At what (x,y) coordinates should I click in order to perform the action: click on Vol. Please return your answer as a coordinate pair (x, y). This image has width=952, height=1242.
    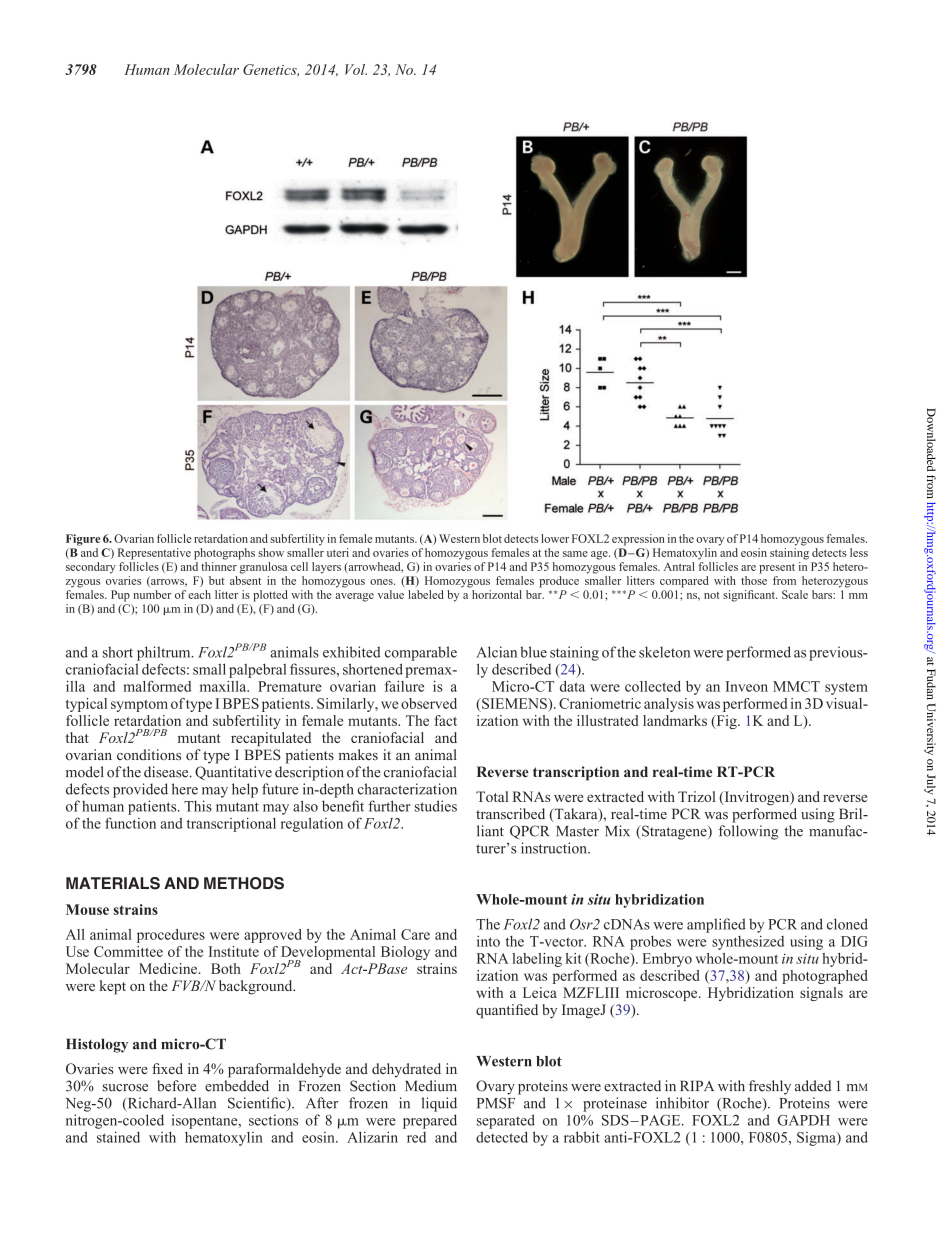
    Looking at the image, I should click on (356, 69).
